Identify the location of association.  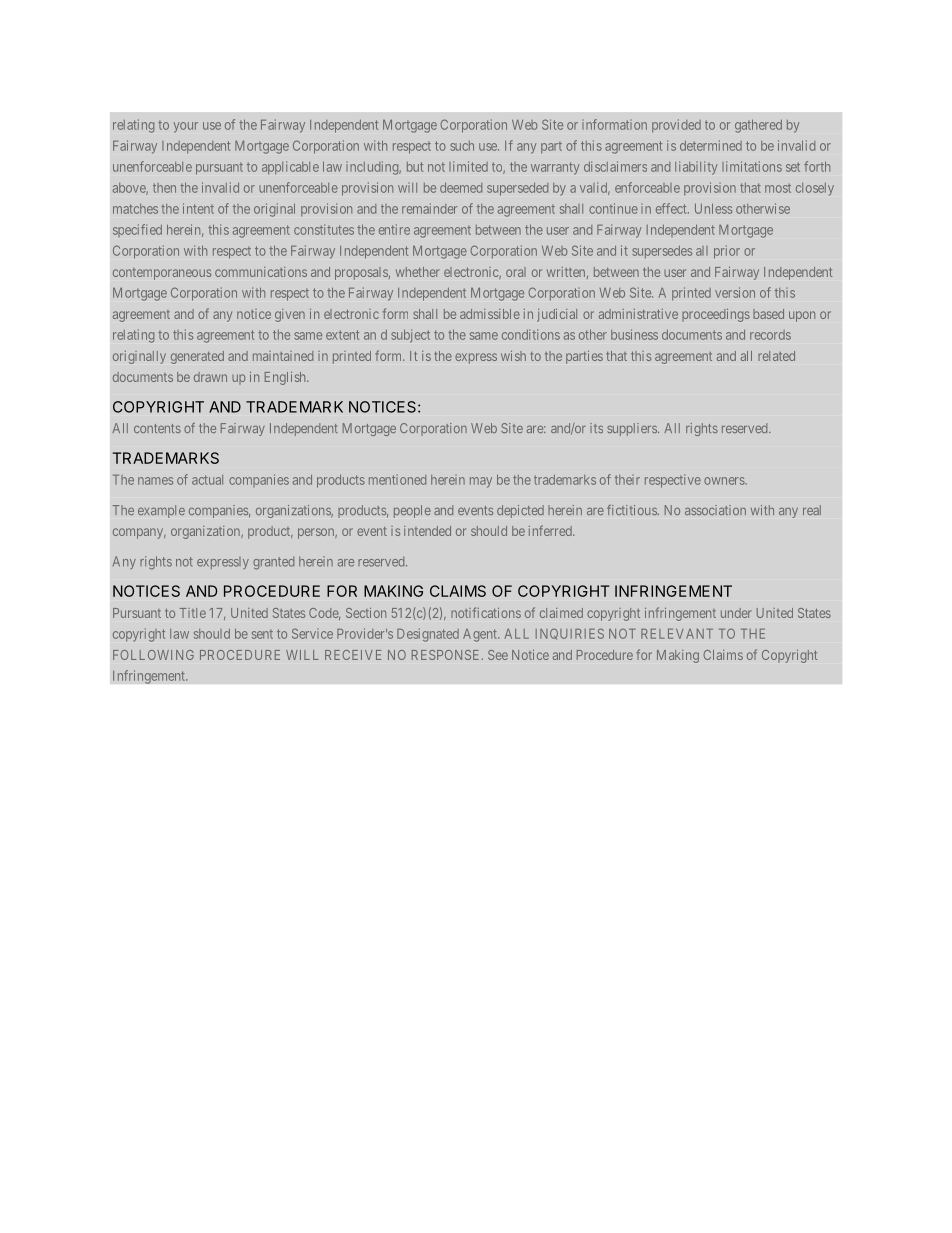
(715, 510).
